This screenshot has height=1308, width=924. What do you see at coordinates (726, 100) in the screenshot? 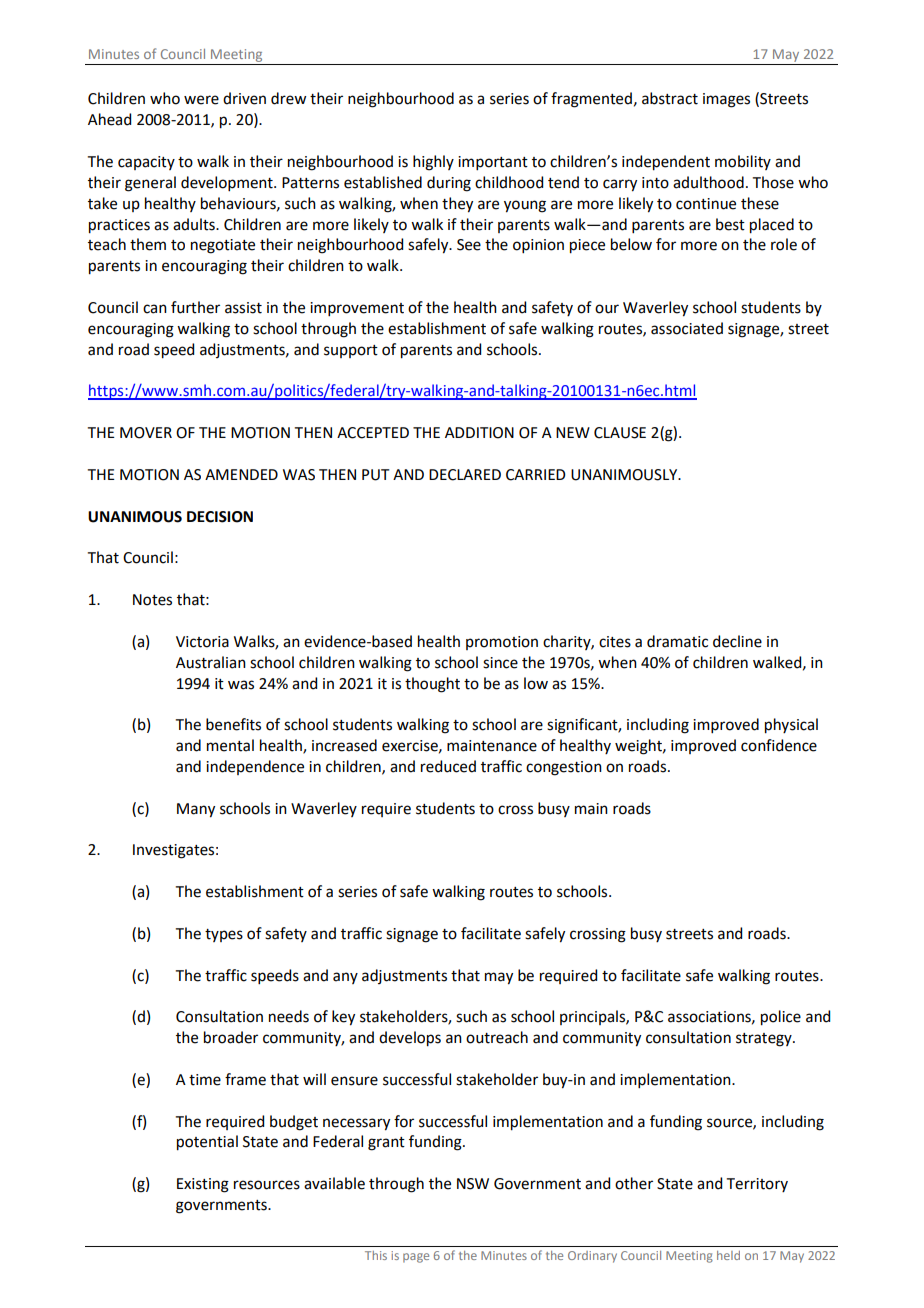
I see `images` at bounding box center [726, 100].
